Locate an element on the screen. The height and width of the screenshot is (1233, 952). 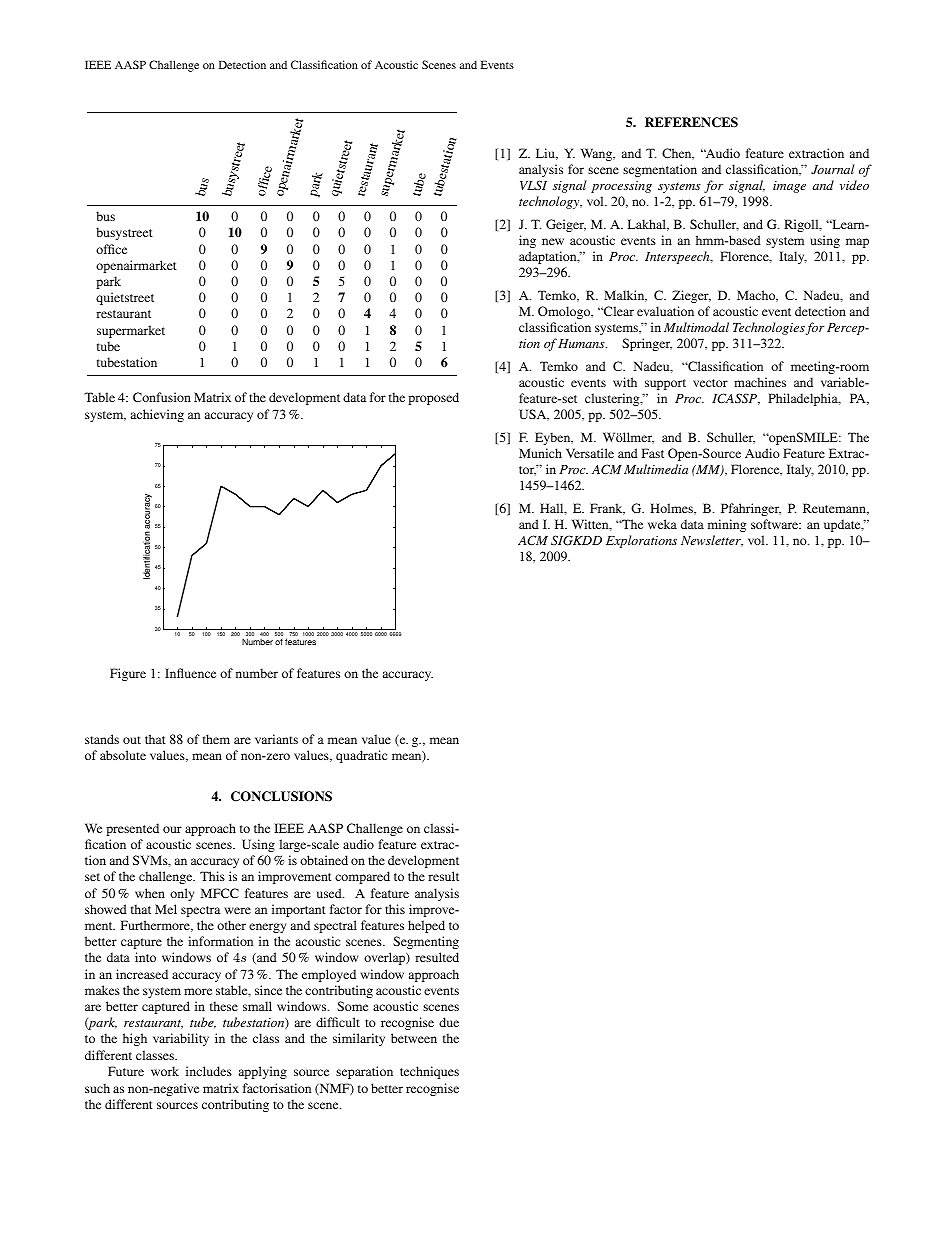
Geiger is located at coordinates (566, 225).
